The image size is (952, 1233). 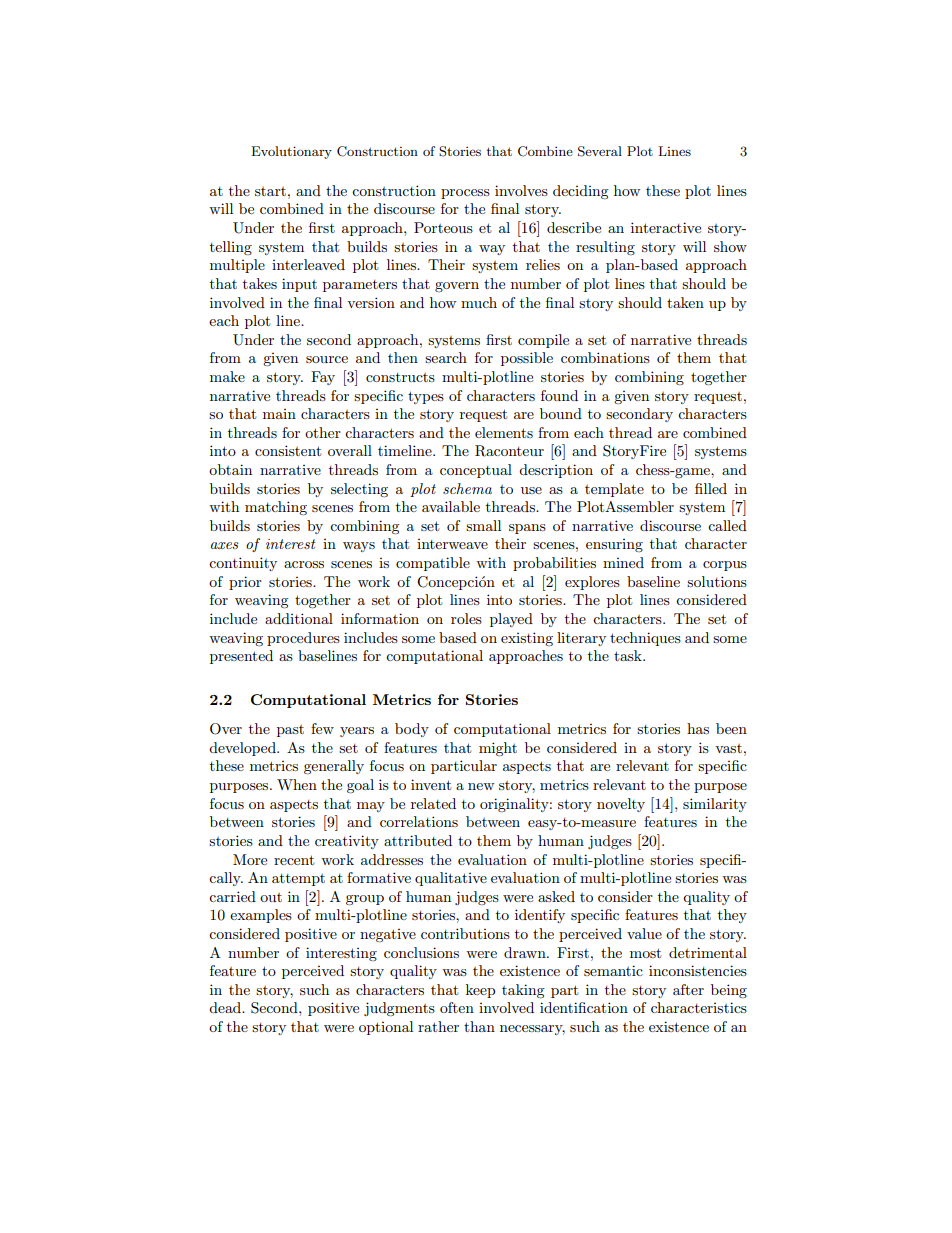 I want to click on roles, so click(x=466, y=618).
